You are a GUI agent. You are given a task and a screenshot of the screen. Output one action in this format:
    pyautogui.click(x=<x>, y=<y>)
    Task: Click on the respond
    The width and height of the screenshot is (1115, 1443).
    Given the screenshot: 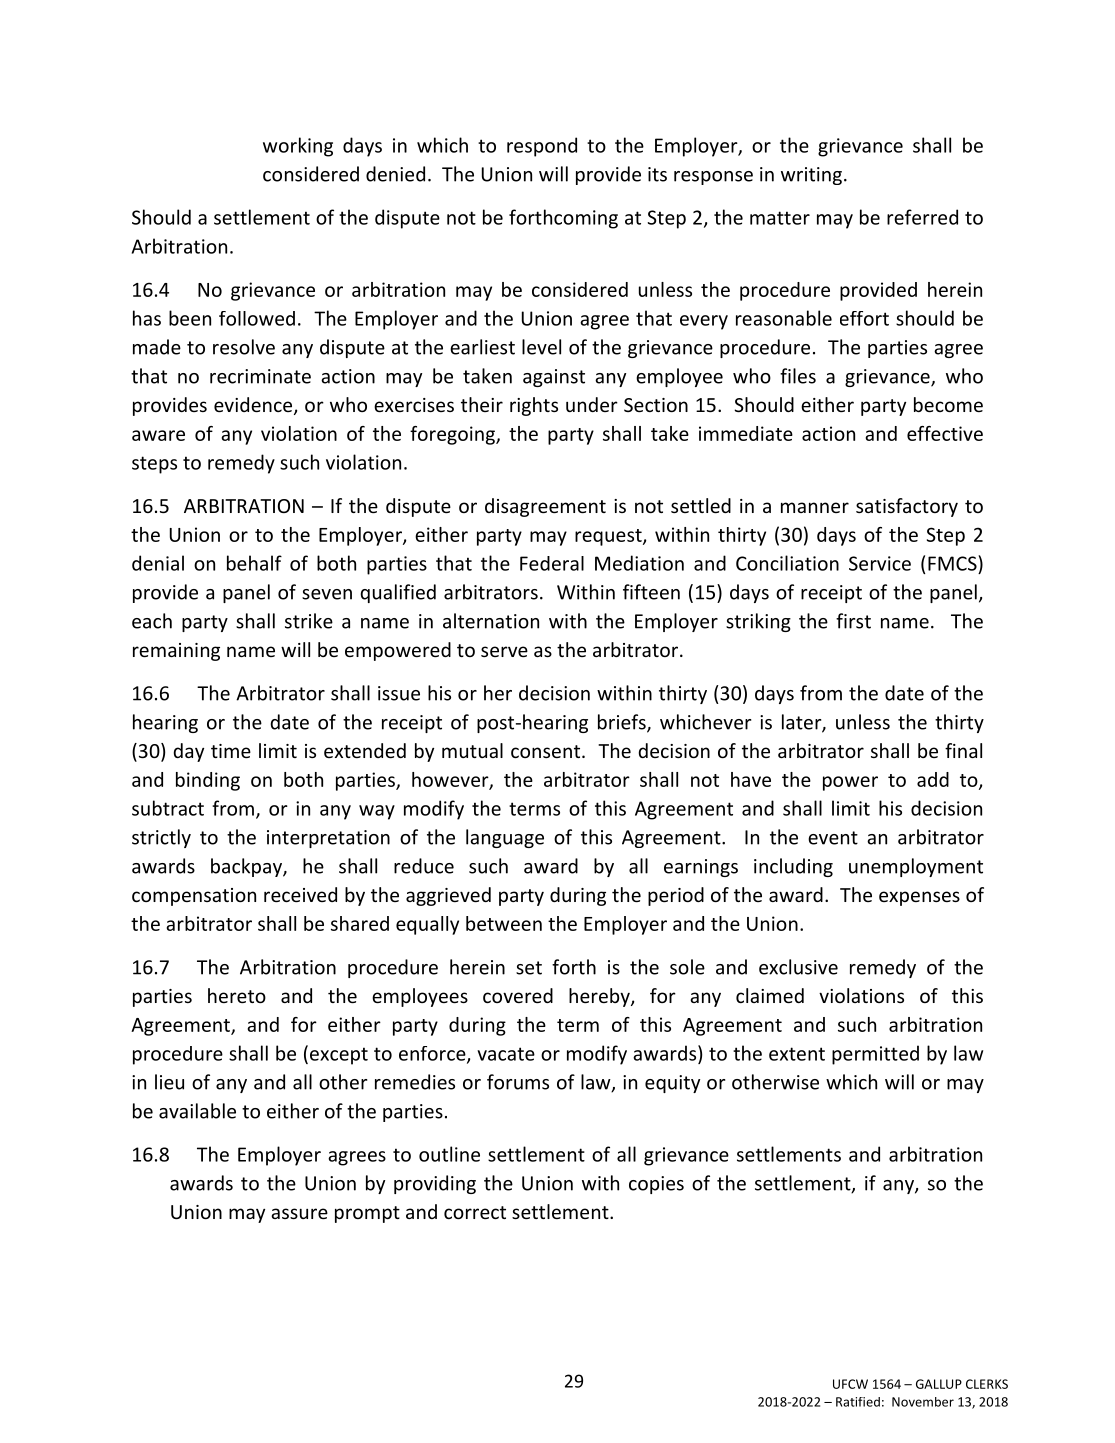 What is the action you would take?
    pyautogui.click(x=542, y=147)
